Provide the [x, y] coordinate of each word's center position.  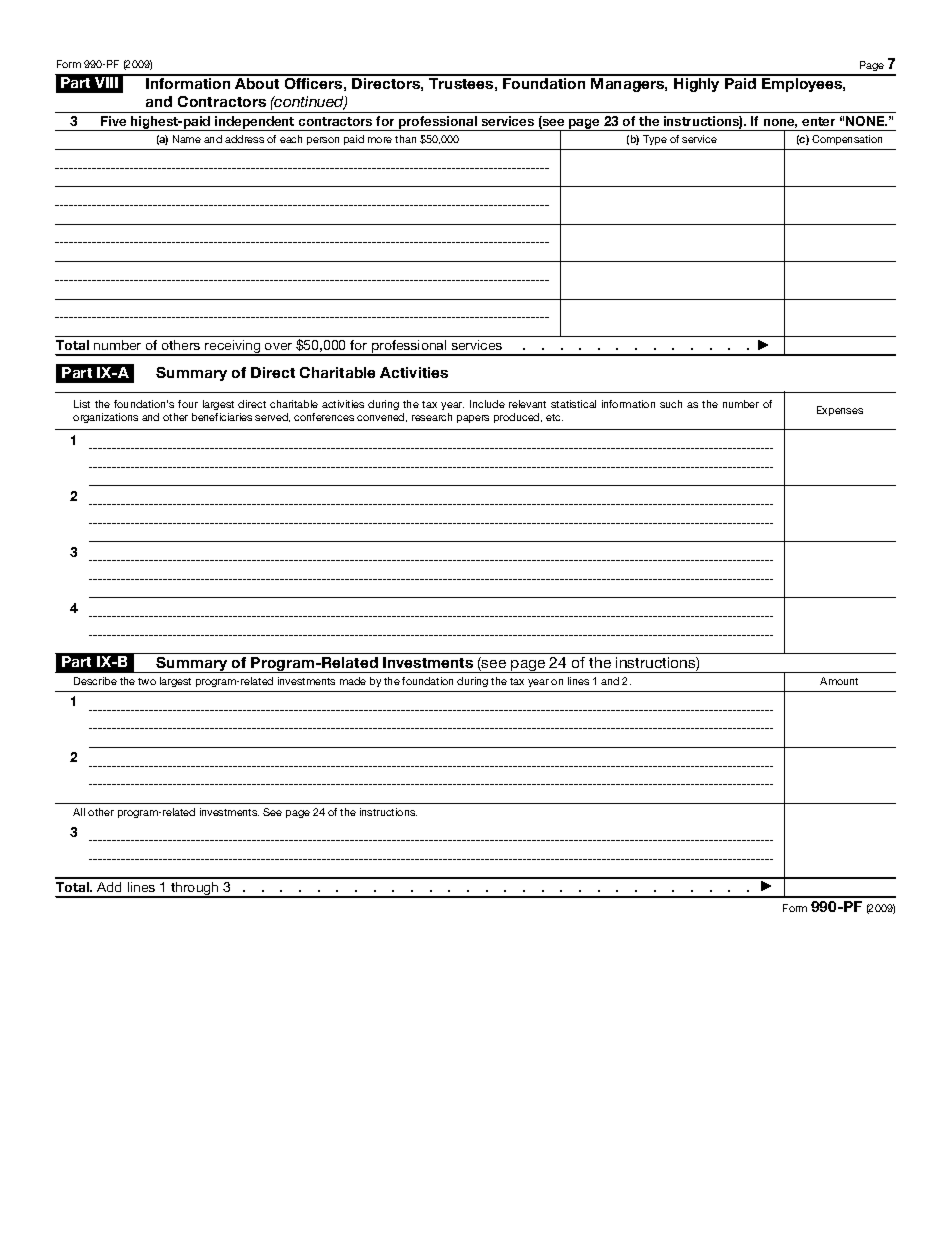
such [671, 404]
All [79, 812]
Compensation [847, 140]
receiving [233, 348]
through [195, 890]
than [405, 139]
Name [187, 139]
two [147, 681]
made [353, 681]
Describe [95, 681]
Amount [839, 681]
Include [487, 404]
